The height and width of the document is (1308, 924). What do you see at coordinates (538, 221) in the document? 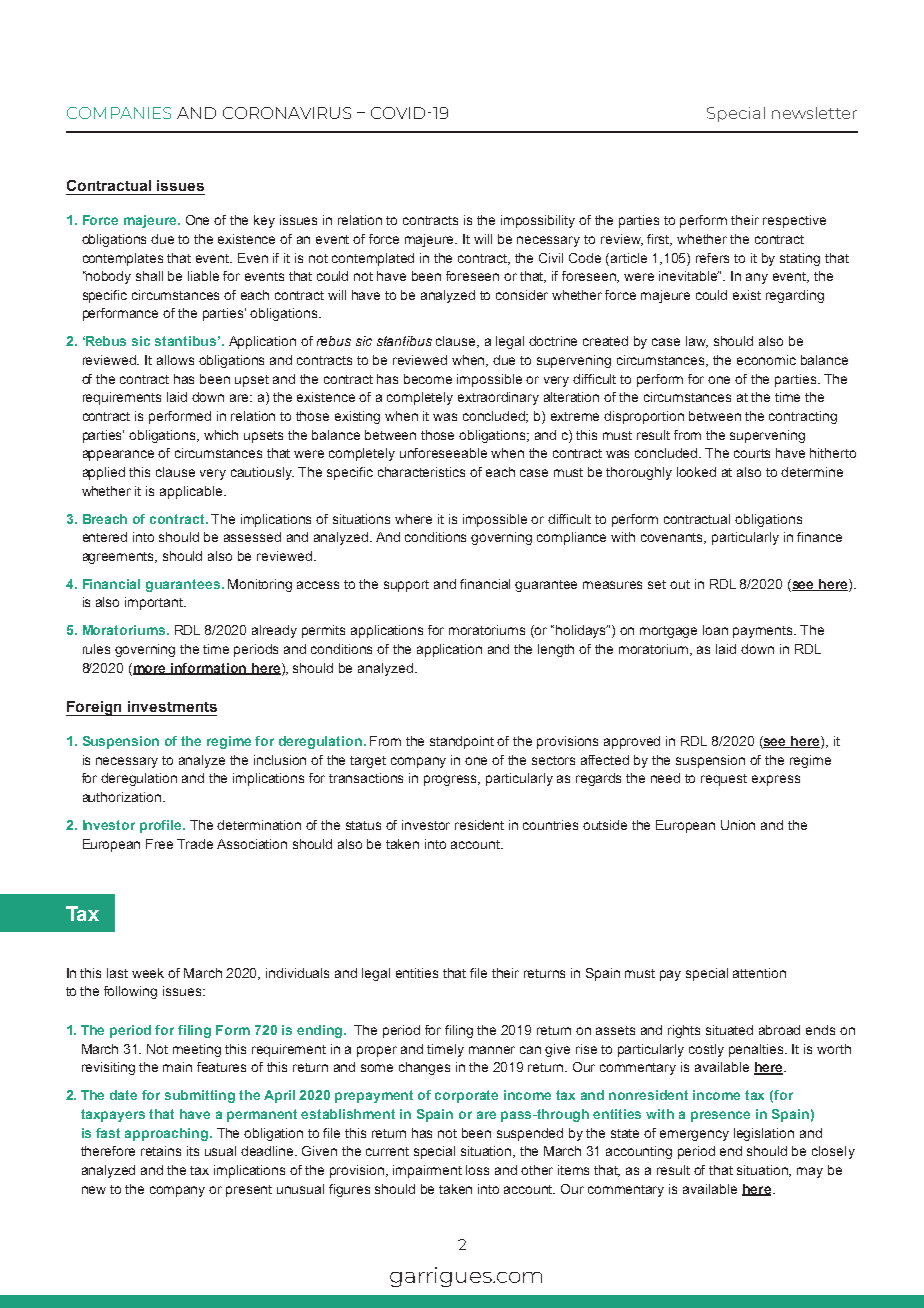
I see `impossibility` at bounding box center [538, 221].
